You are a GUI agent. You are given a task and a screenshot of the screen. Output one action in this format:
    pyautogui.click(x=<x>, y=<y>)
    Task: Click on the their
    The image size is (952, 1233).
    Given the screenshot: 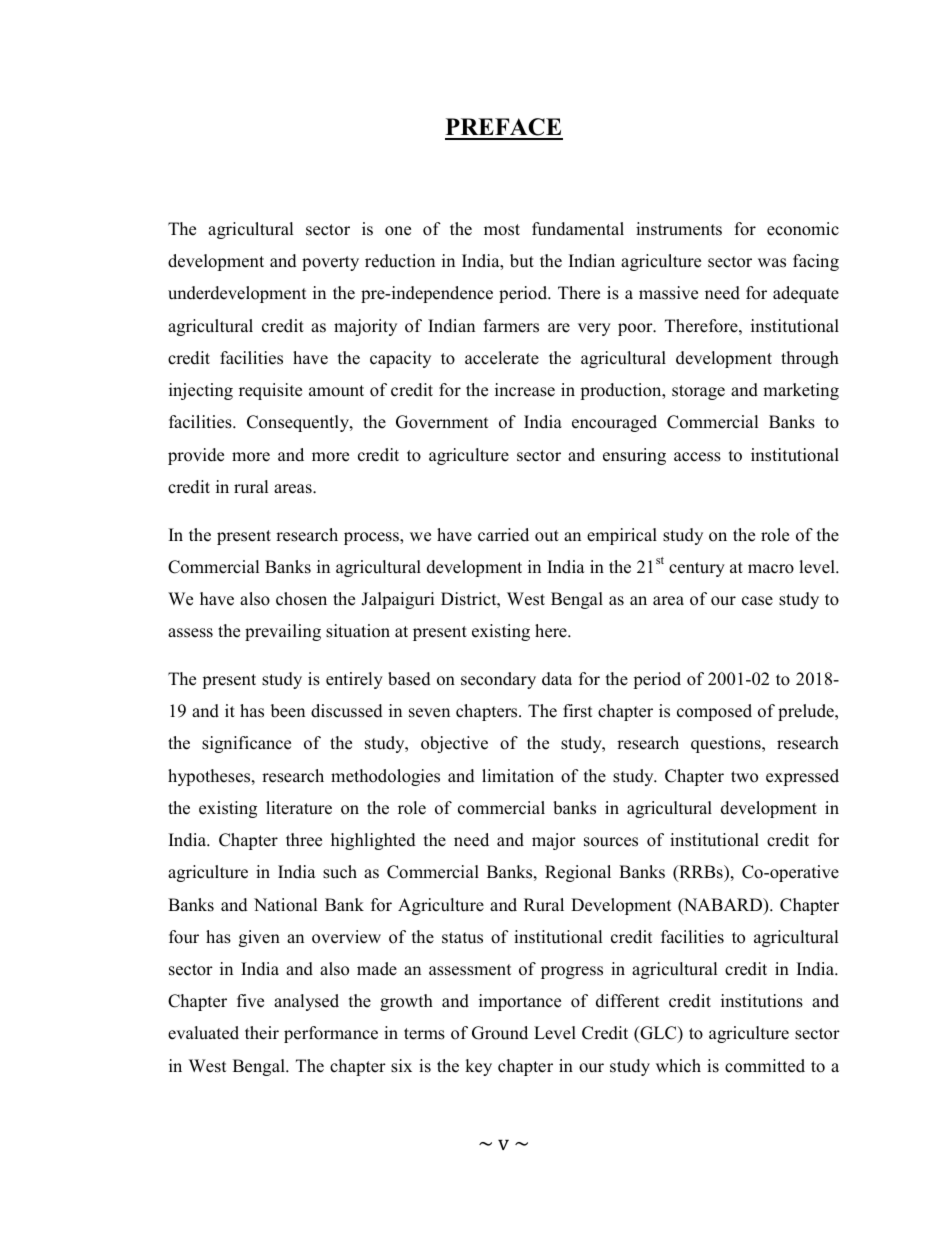 What is the action you would take?
    pyautogui.click(x=262, y=1033)
